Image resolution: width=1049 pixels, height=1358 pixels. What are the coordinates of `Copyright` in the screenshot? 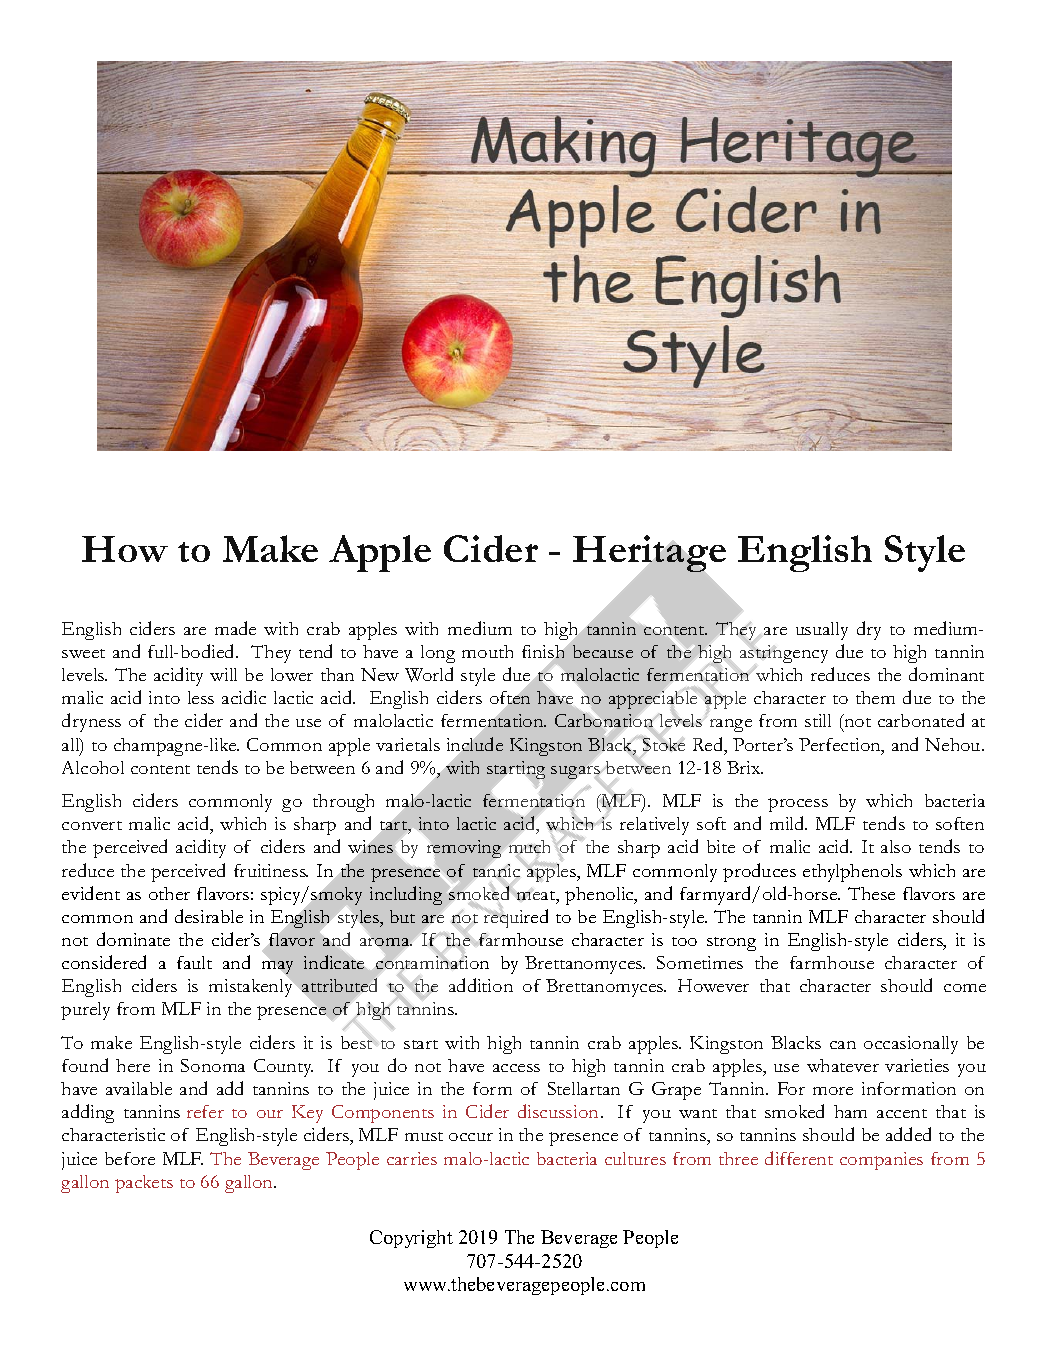 It's located at (411, 1239).
